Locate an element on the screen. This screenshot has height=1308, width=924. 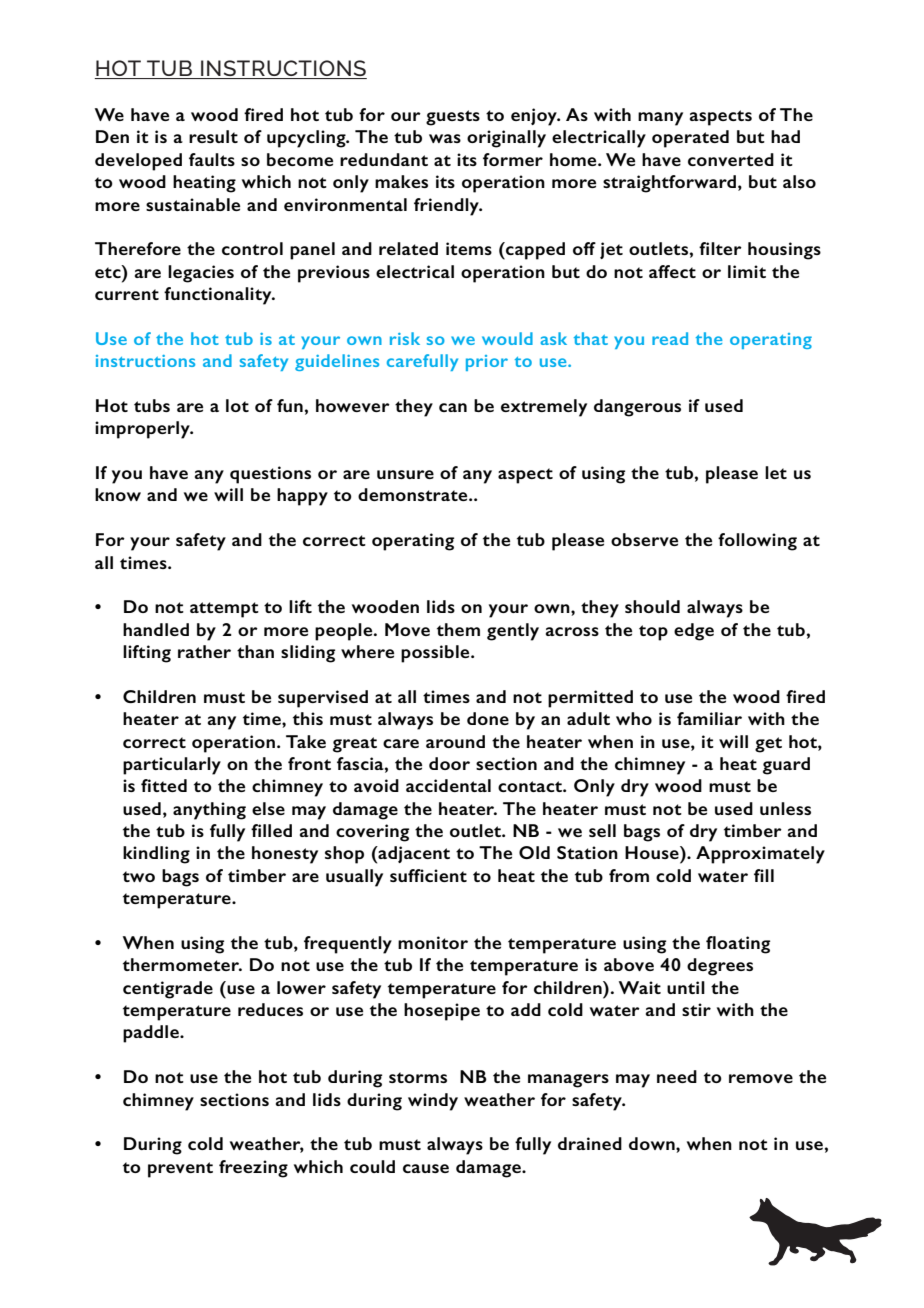
accidental is located at coordinates (448, 785).
